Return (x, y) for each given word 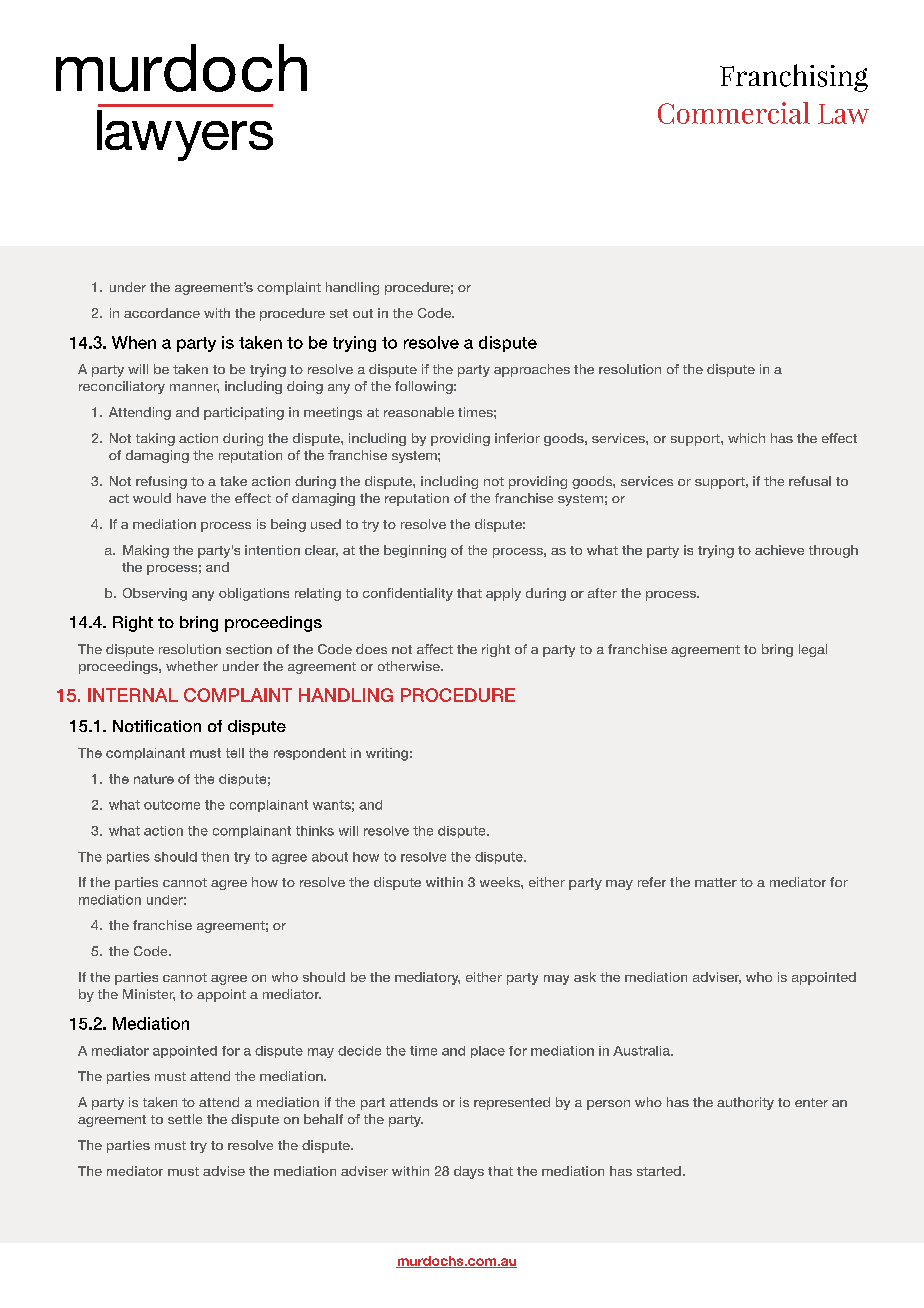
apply (503, 594)
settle (185, 1119)
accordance (162, 313)
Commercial (734, 113)
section (249, 649)
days (469, 1172)
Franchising (794, 78)
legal (813, 650)
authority (745, 1103)
